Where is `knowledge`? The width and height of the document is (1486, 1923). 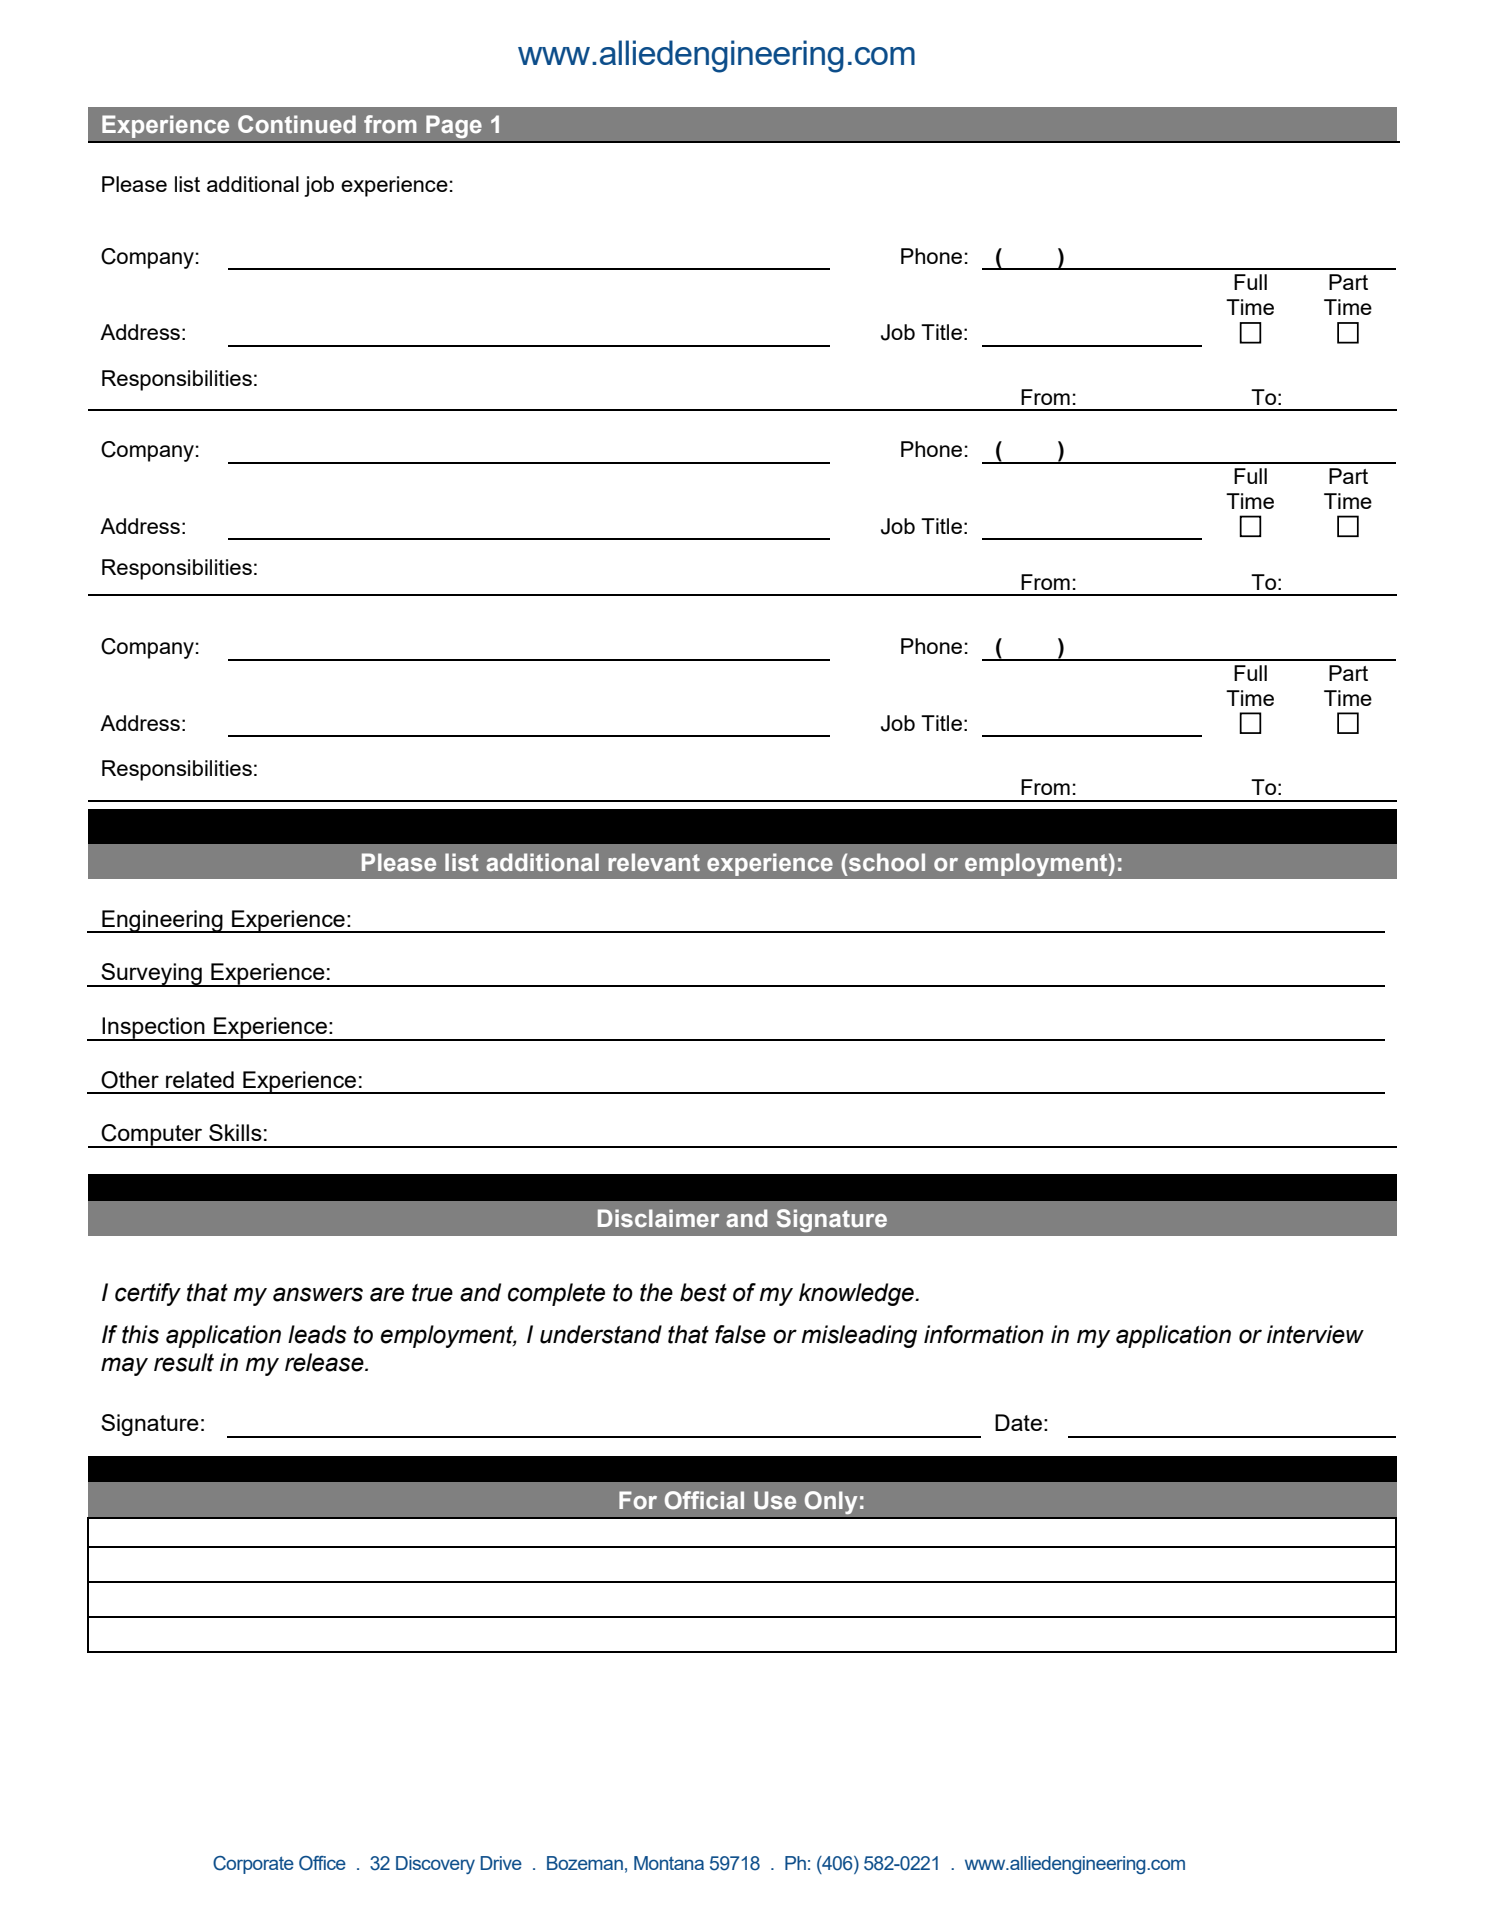
knowledge is located at coordinates (857, 1294).
